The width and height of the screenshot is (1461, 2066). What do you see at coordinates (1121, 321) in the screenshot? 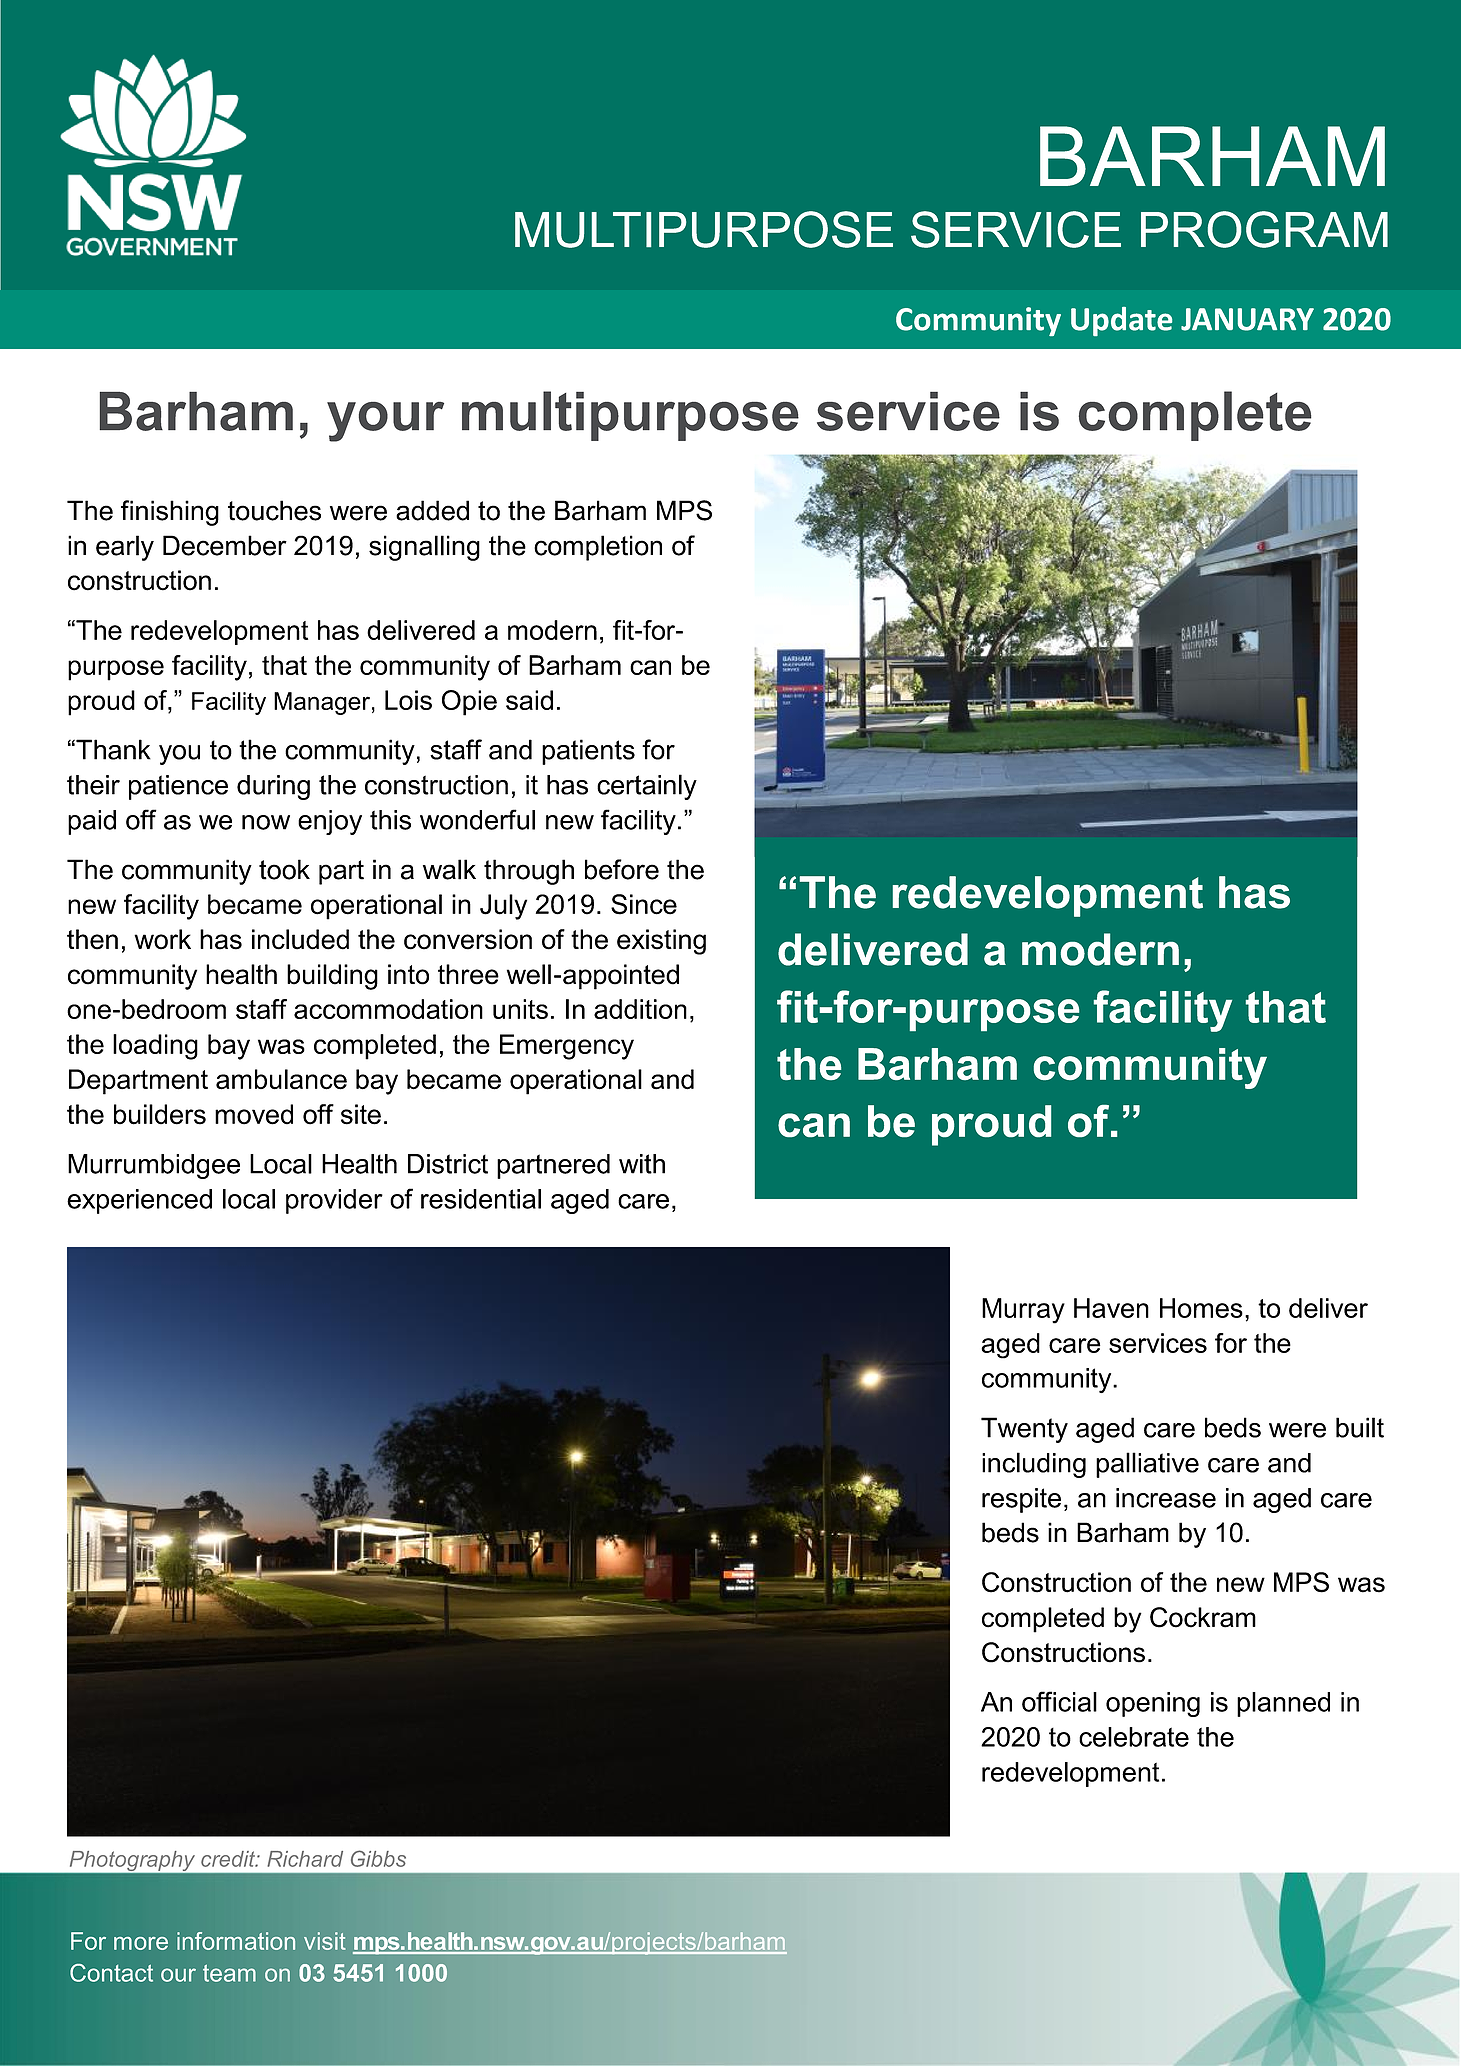
I see `Update` at bounding box center [1121, 321].
